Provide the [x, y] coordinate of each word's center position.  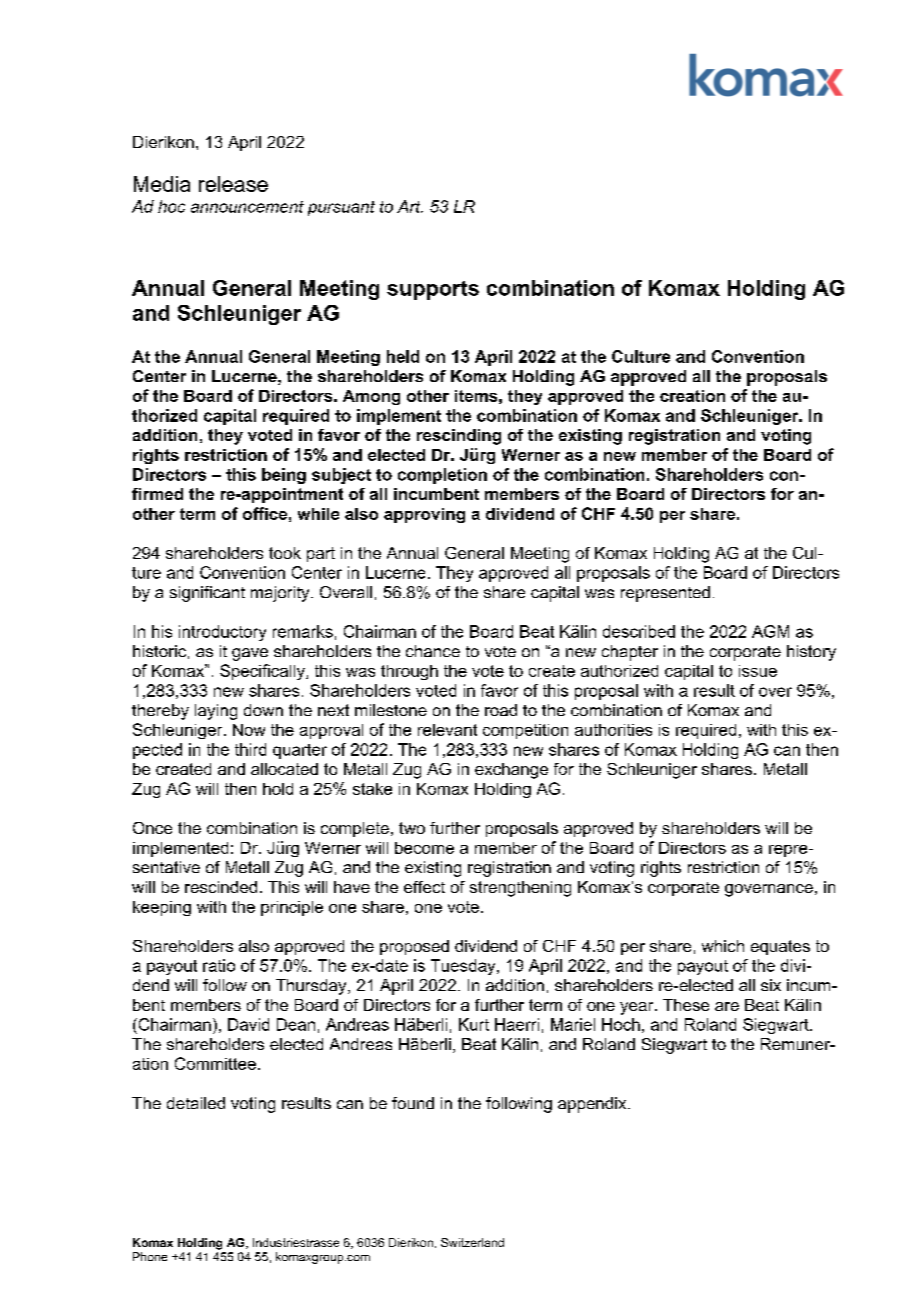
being [284, 476]
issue [758, 671]
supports [433, 290]
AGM [770, 631]
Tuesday [464, 967]
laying [216, 712]
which [723, 946]
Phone [150, 1256]
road [501, 710]
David [248, 1024]
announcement [247, 207]
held [403, 356]
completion [442, 476]
